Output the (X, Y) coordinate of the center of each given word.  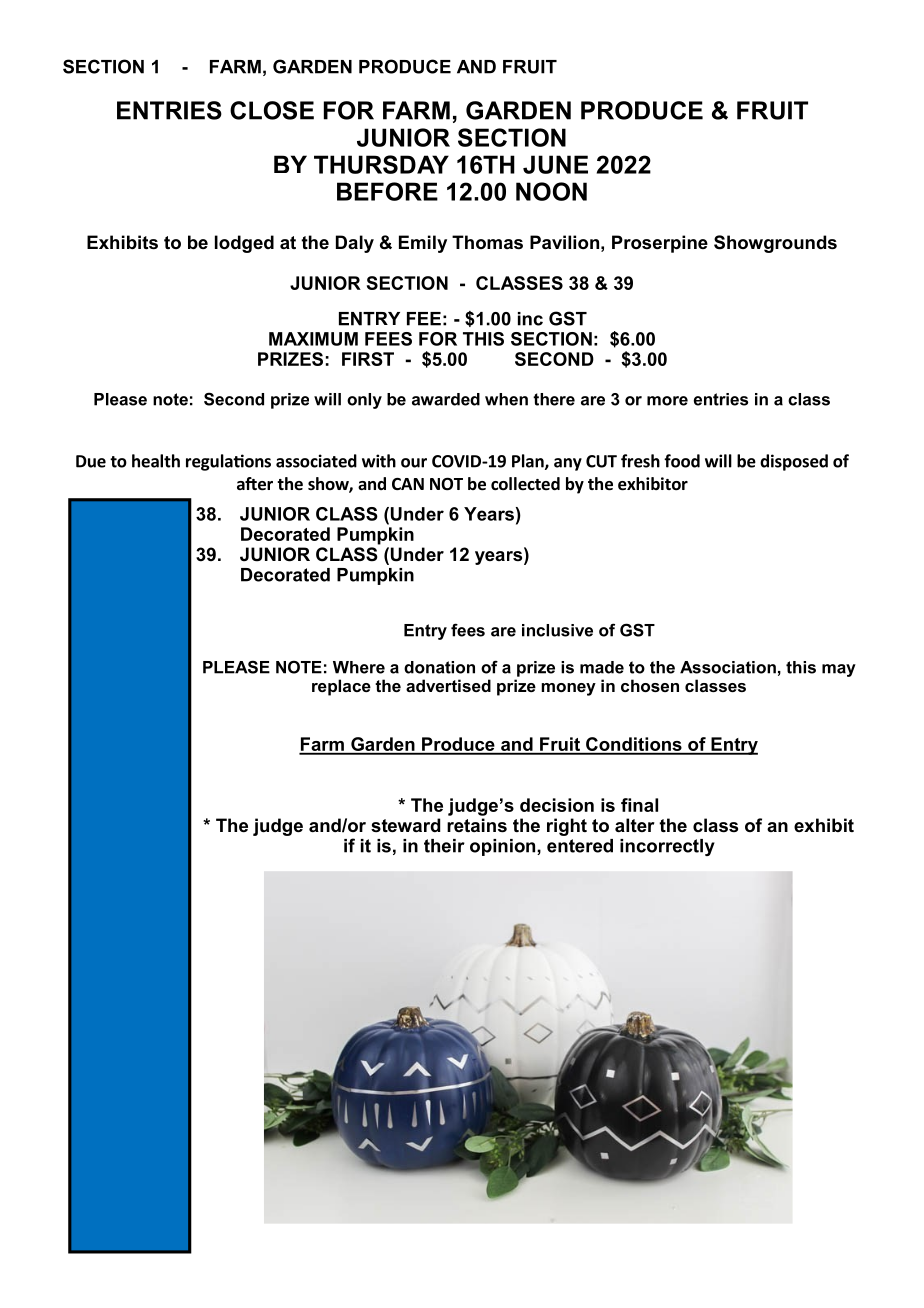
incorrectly (667, 847)
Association (728, 667)
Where (359, 667)
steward (405, 825)
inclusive (557, 630)
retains (477, 825)
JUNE (555, 164)
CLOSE (272, 110)
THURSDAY (381, 164)
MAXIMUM (313, 339)
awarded (446, 399)
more (667, 401)
